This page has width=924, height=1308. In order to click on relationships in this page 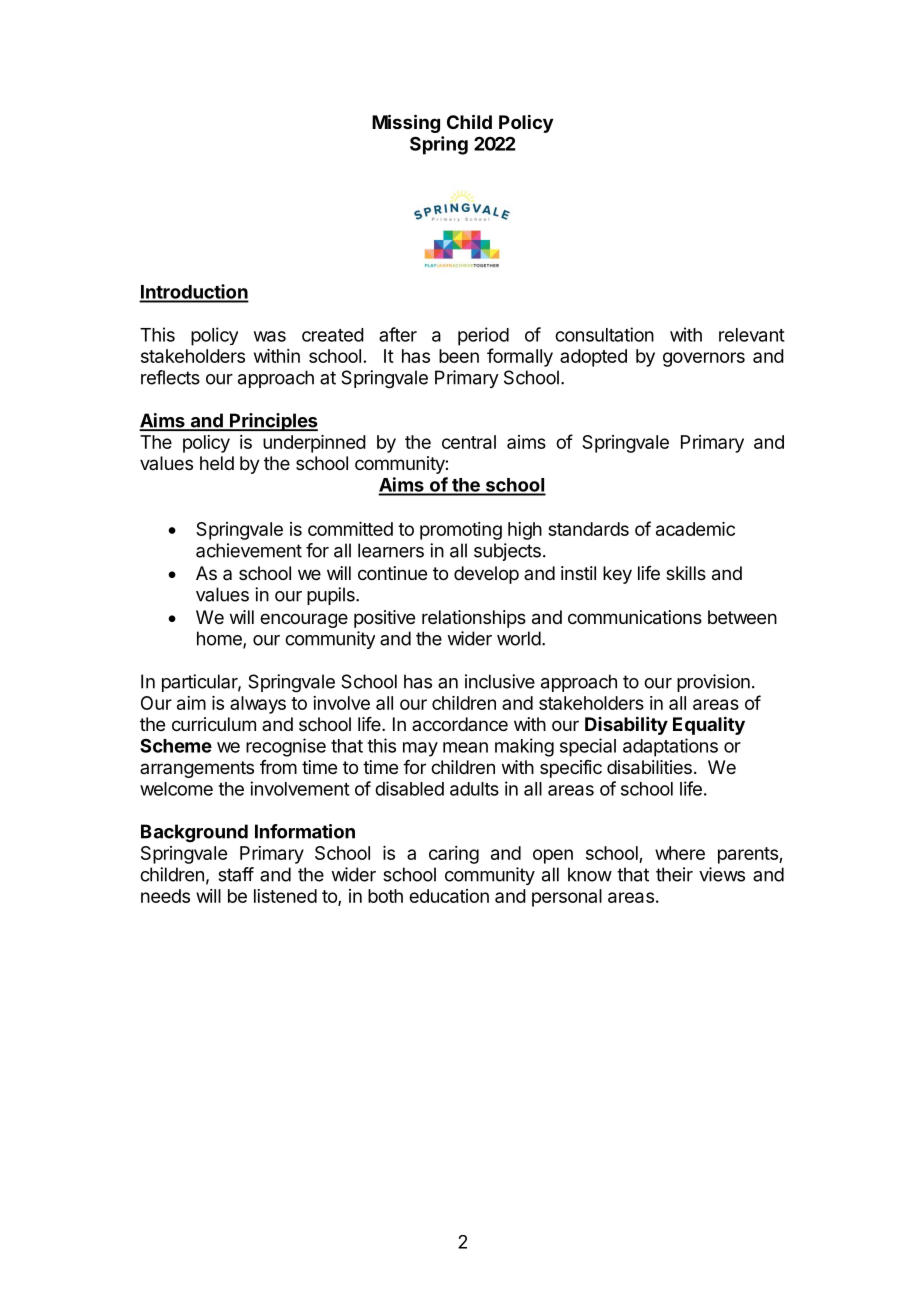, I will do `click(474, 619)`.
